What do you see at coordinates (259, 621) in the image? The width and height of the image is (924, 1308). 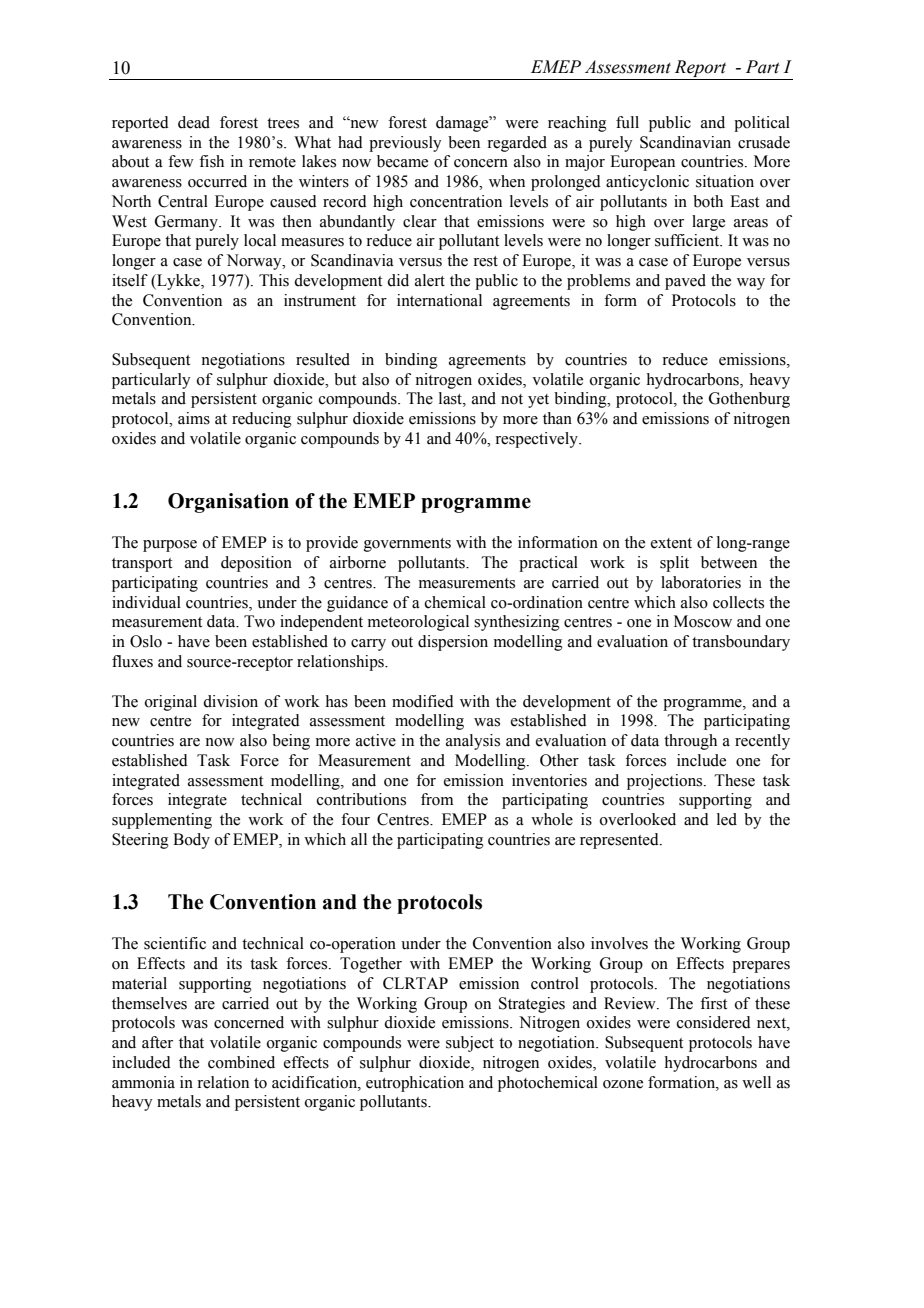 I see `Two` at bounding box center [259, 621].
